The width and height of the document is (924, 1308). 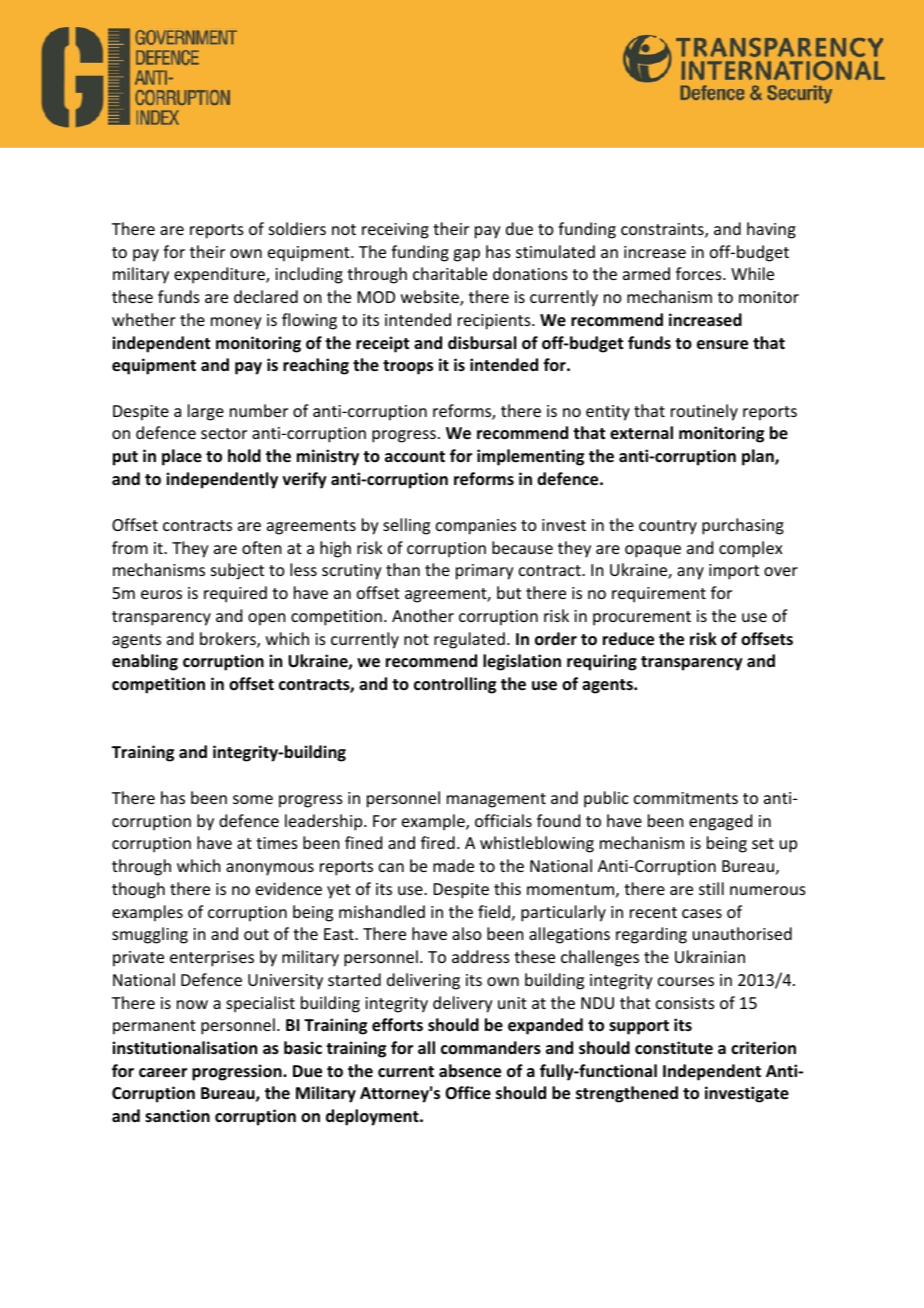 What do you see at coordinates (177, 1116) in the document?
I see `sanction` at bounding box center [177, 1116].
